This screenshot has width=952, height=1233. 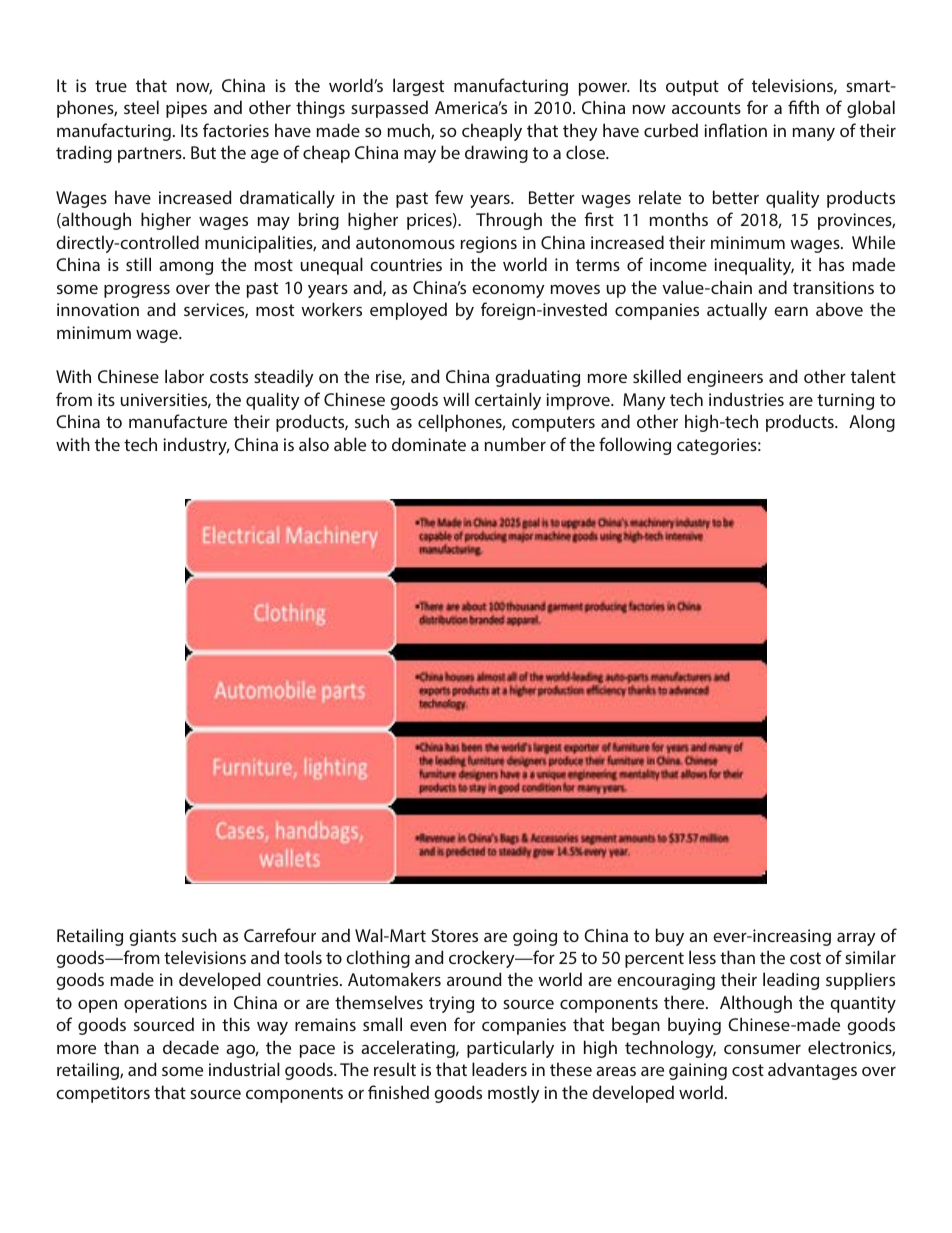 I want to click on consumer, so click(x=762, y=1049).
